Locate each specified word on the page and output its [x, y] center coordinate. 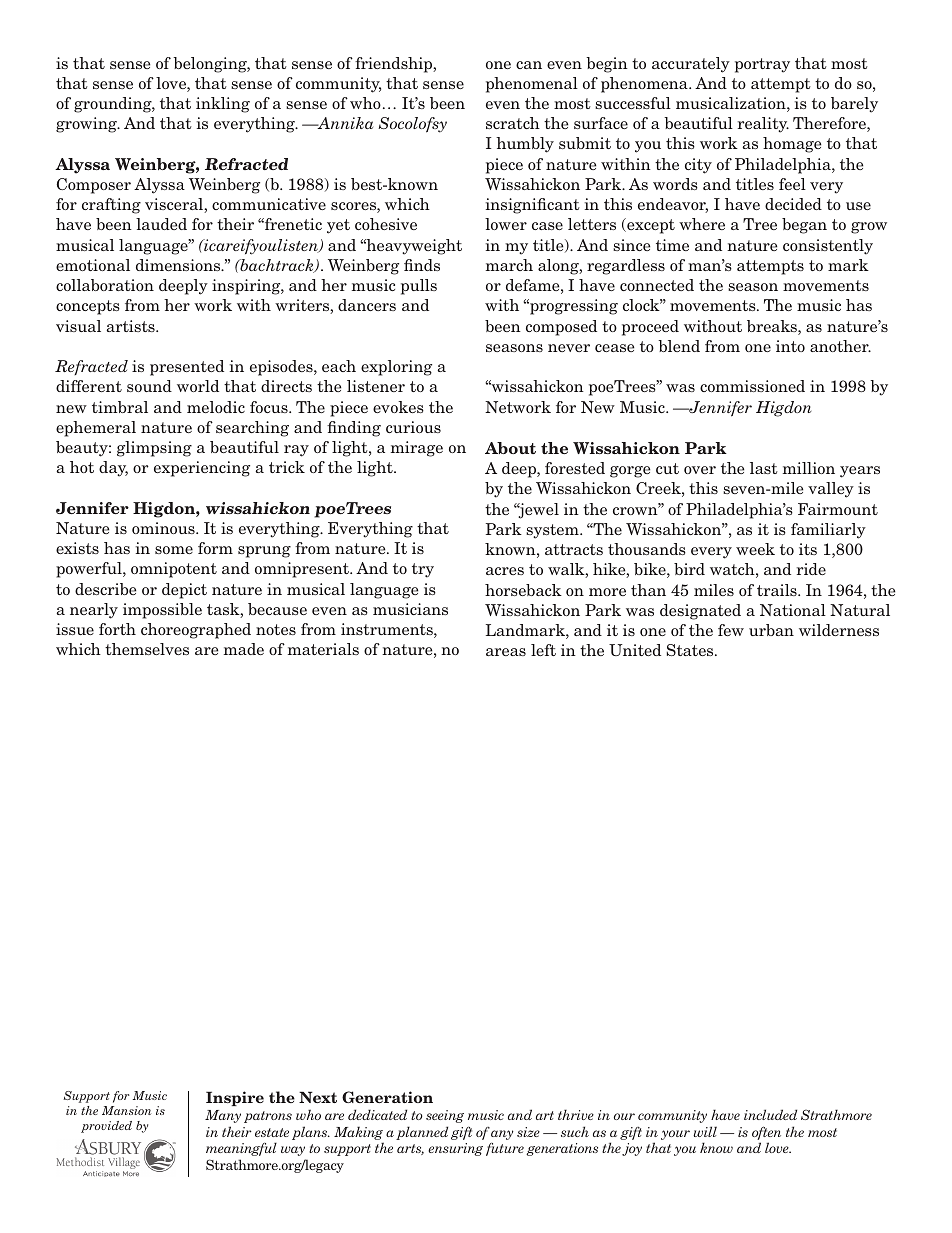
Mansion [126, 1110]
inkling [223, 105]
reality [763, 125]
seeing [445, 1116]
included [770, 1114]
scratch [513, 123]
